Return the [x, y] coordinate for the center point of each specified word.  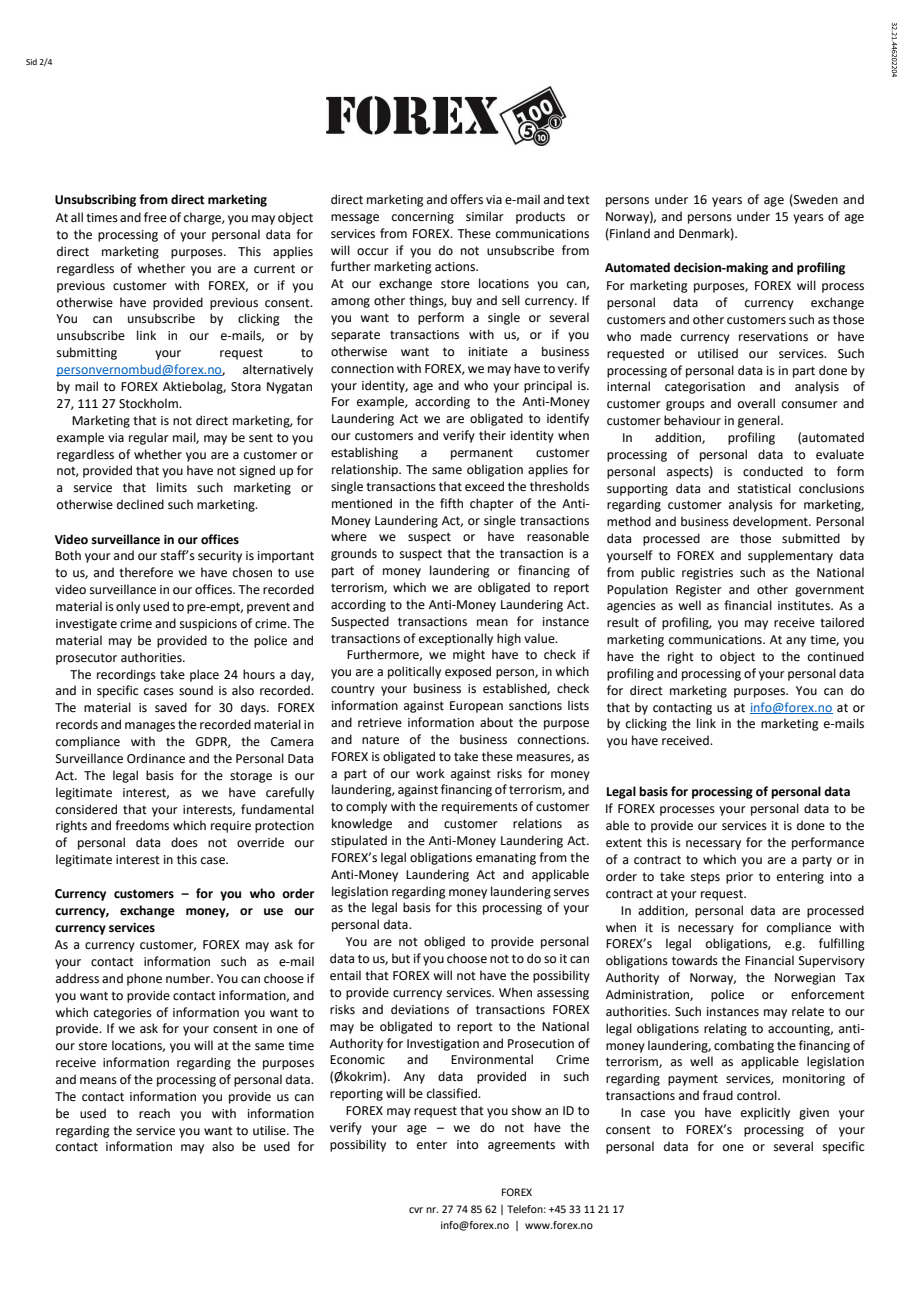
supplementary [790, 556]
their [492, 435]
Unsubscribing [95, 200]
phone [144, 979]
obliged [444, 942]
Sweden [815, 200]
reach [154, 1113]
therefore [146, 572]
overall [756, 403]
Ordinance [156, 758]
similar [485, 216]
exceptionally [456, 639]
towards [695, 960]
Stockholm [149, 403]
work [430, 773]
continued [836, 656]
